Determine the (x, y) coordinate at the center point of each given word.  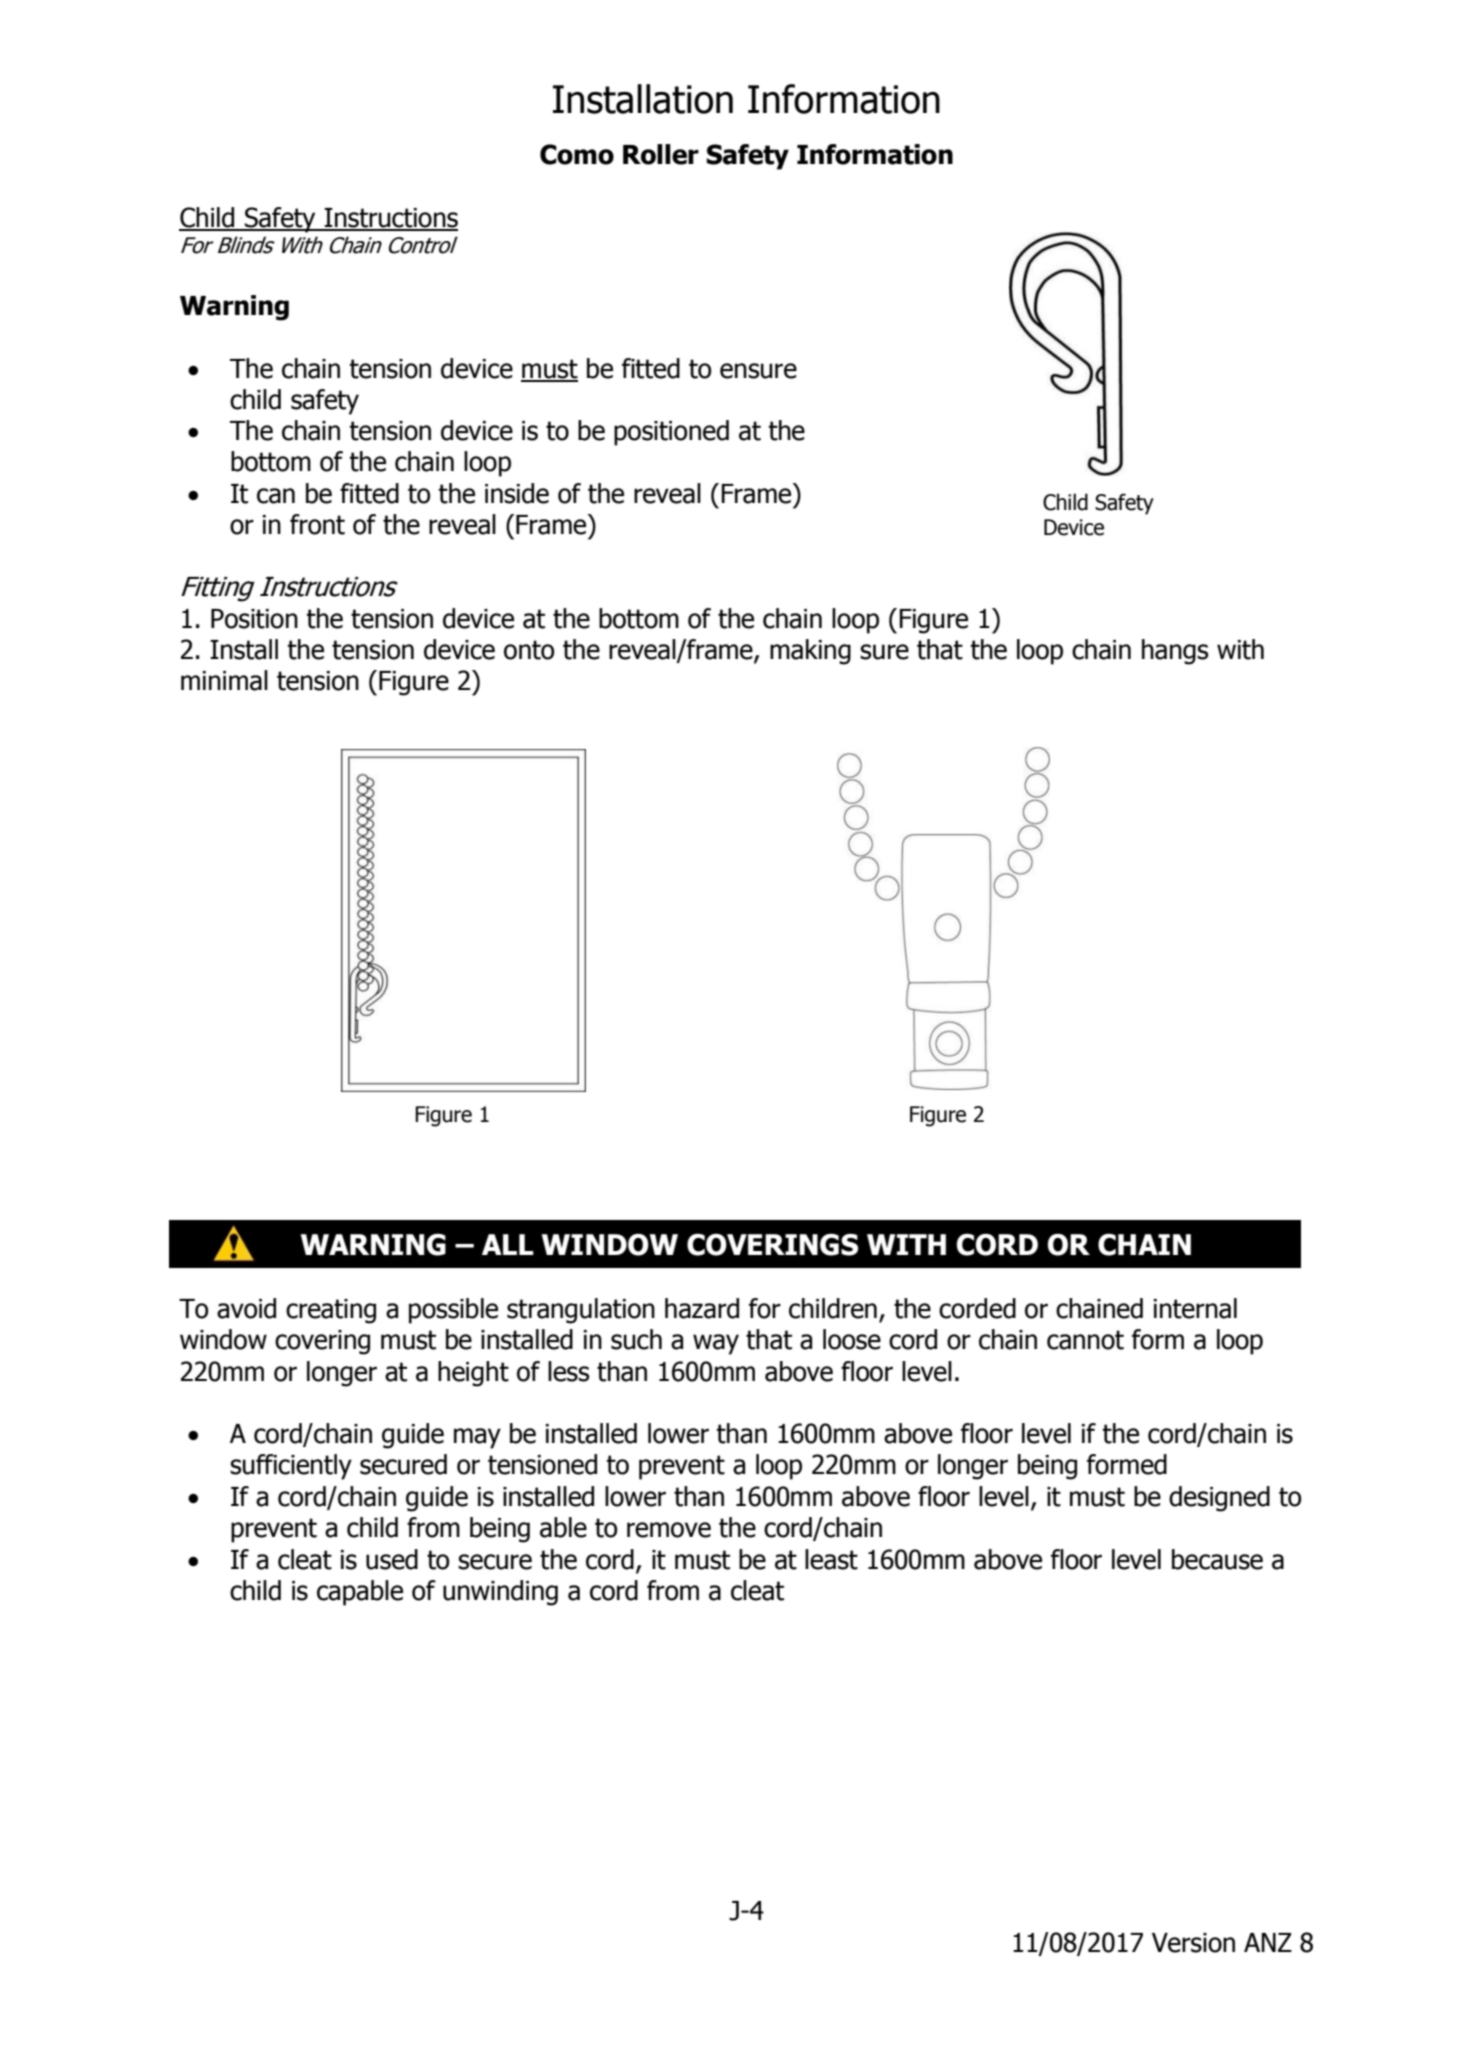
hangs (1175, 652)
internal (1195, 1308)
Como (577, 154)
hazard (702, 1308)
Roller (661, 154)
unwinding (500, 1593)
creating (331, 1311)
